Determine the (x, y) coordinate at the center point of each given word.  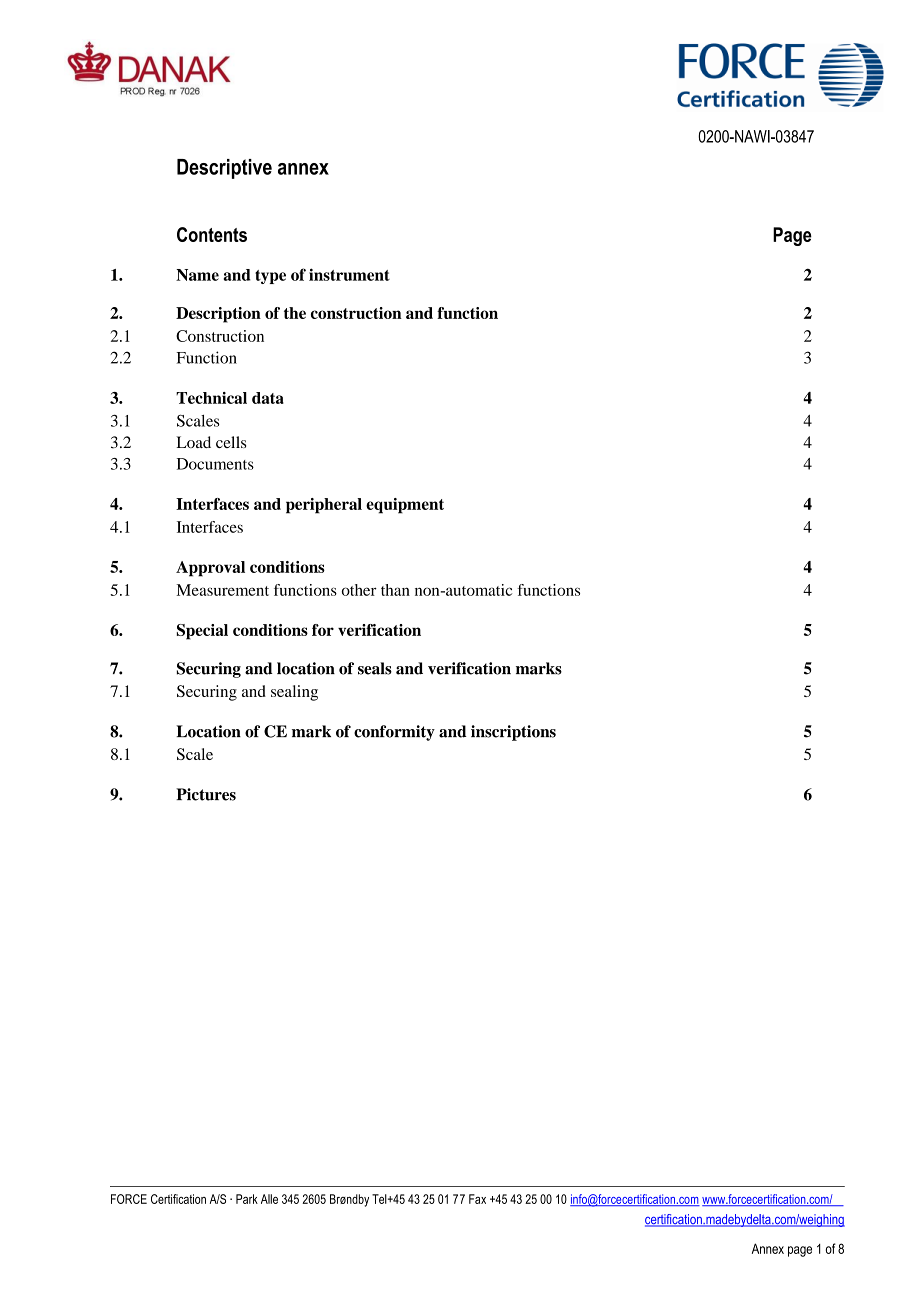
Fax (477, 1199)
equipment (405, 506)
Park (247, 1199)
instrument (349, 274)
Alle (269, 1199)
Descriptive (224, 169)
